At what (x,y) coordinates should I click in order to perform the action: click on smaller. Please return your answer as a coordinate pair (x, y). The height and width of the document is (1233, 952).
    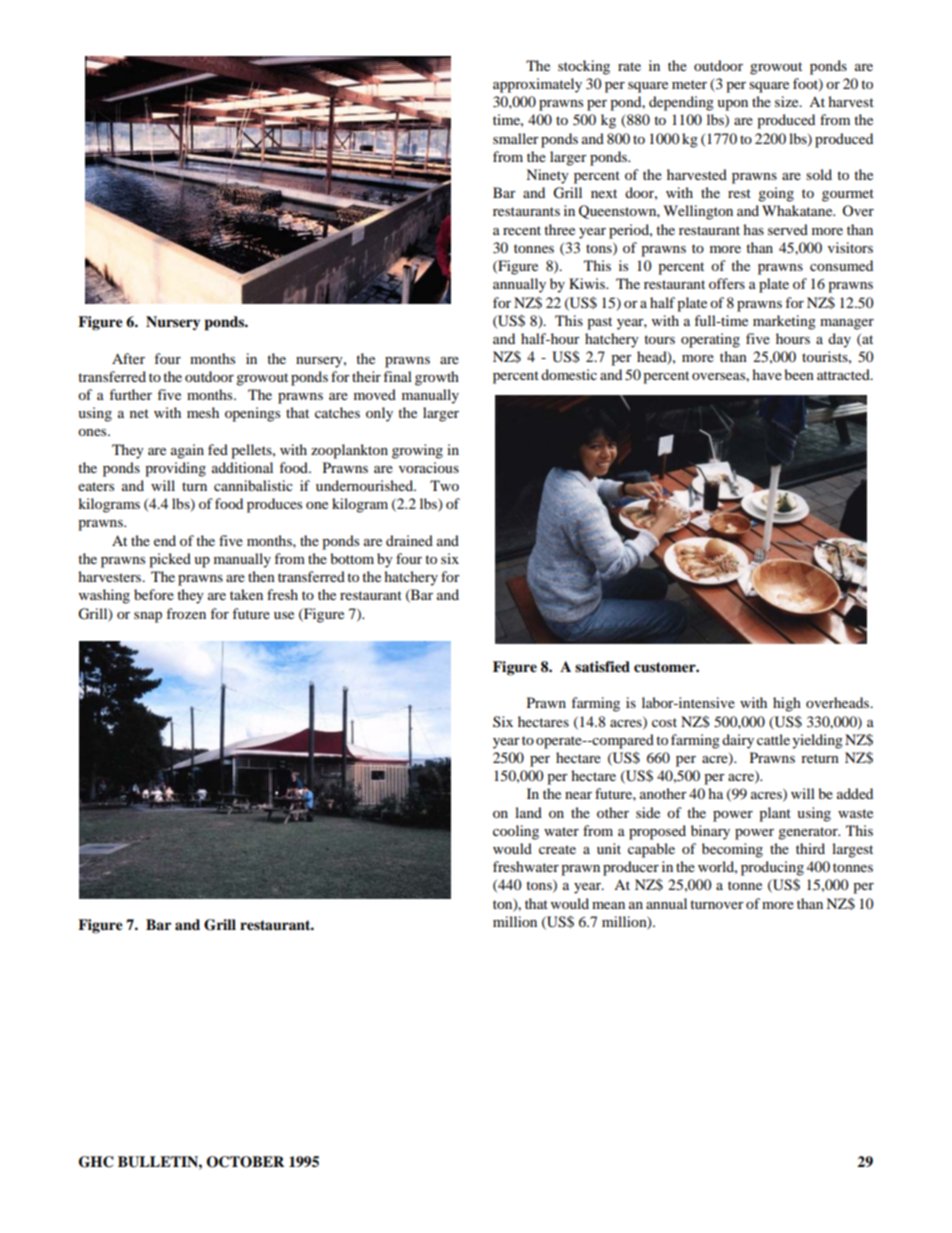
    Looking at the image, I should click on (516, 138).
